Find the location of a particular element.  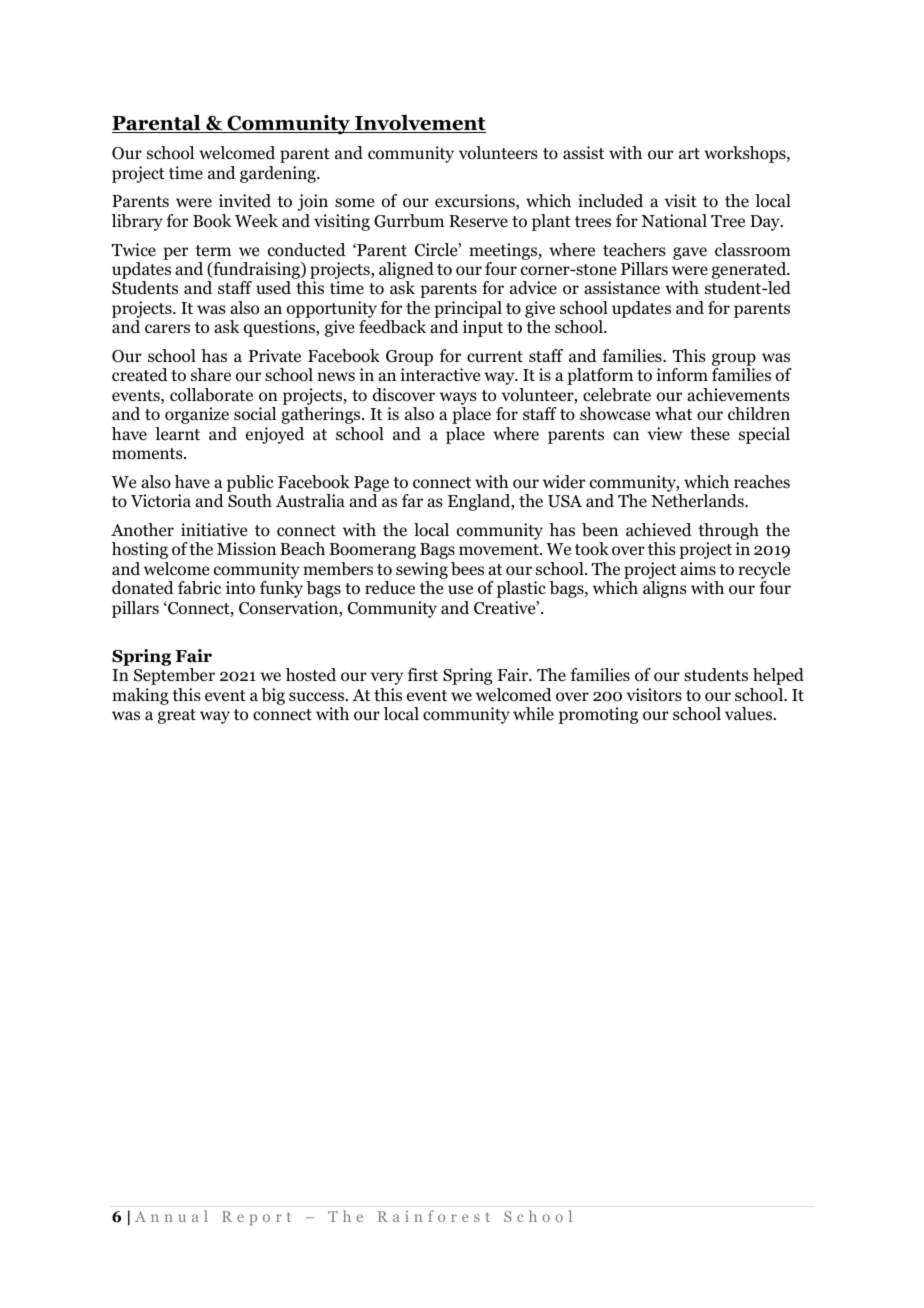

art is located at coordinates (689, 153).
